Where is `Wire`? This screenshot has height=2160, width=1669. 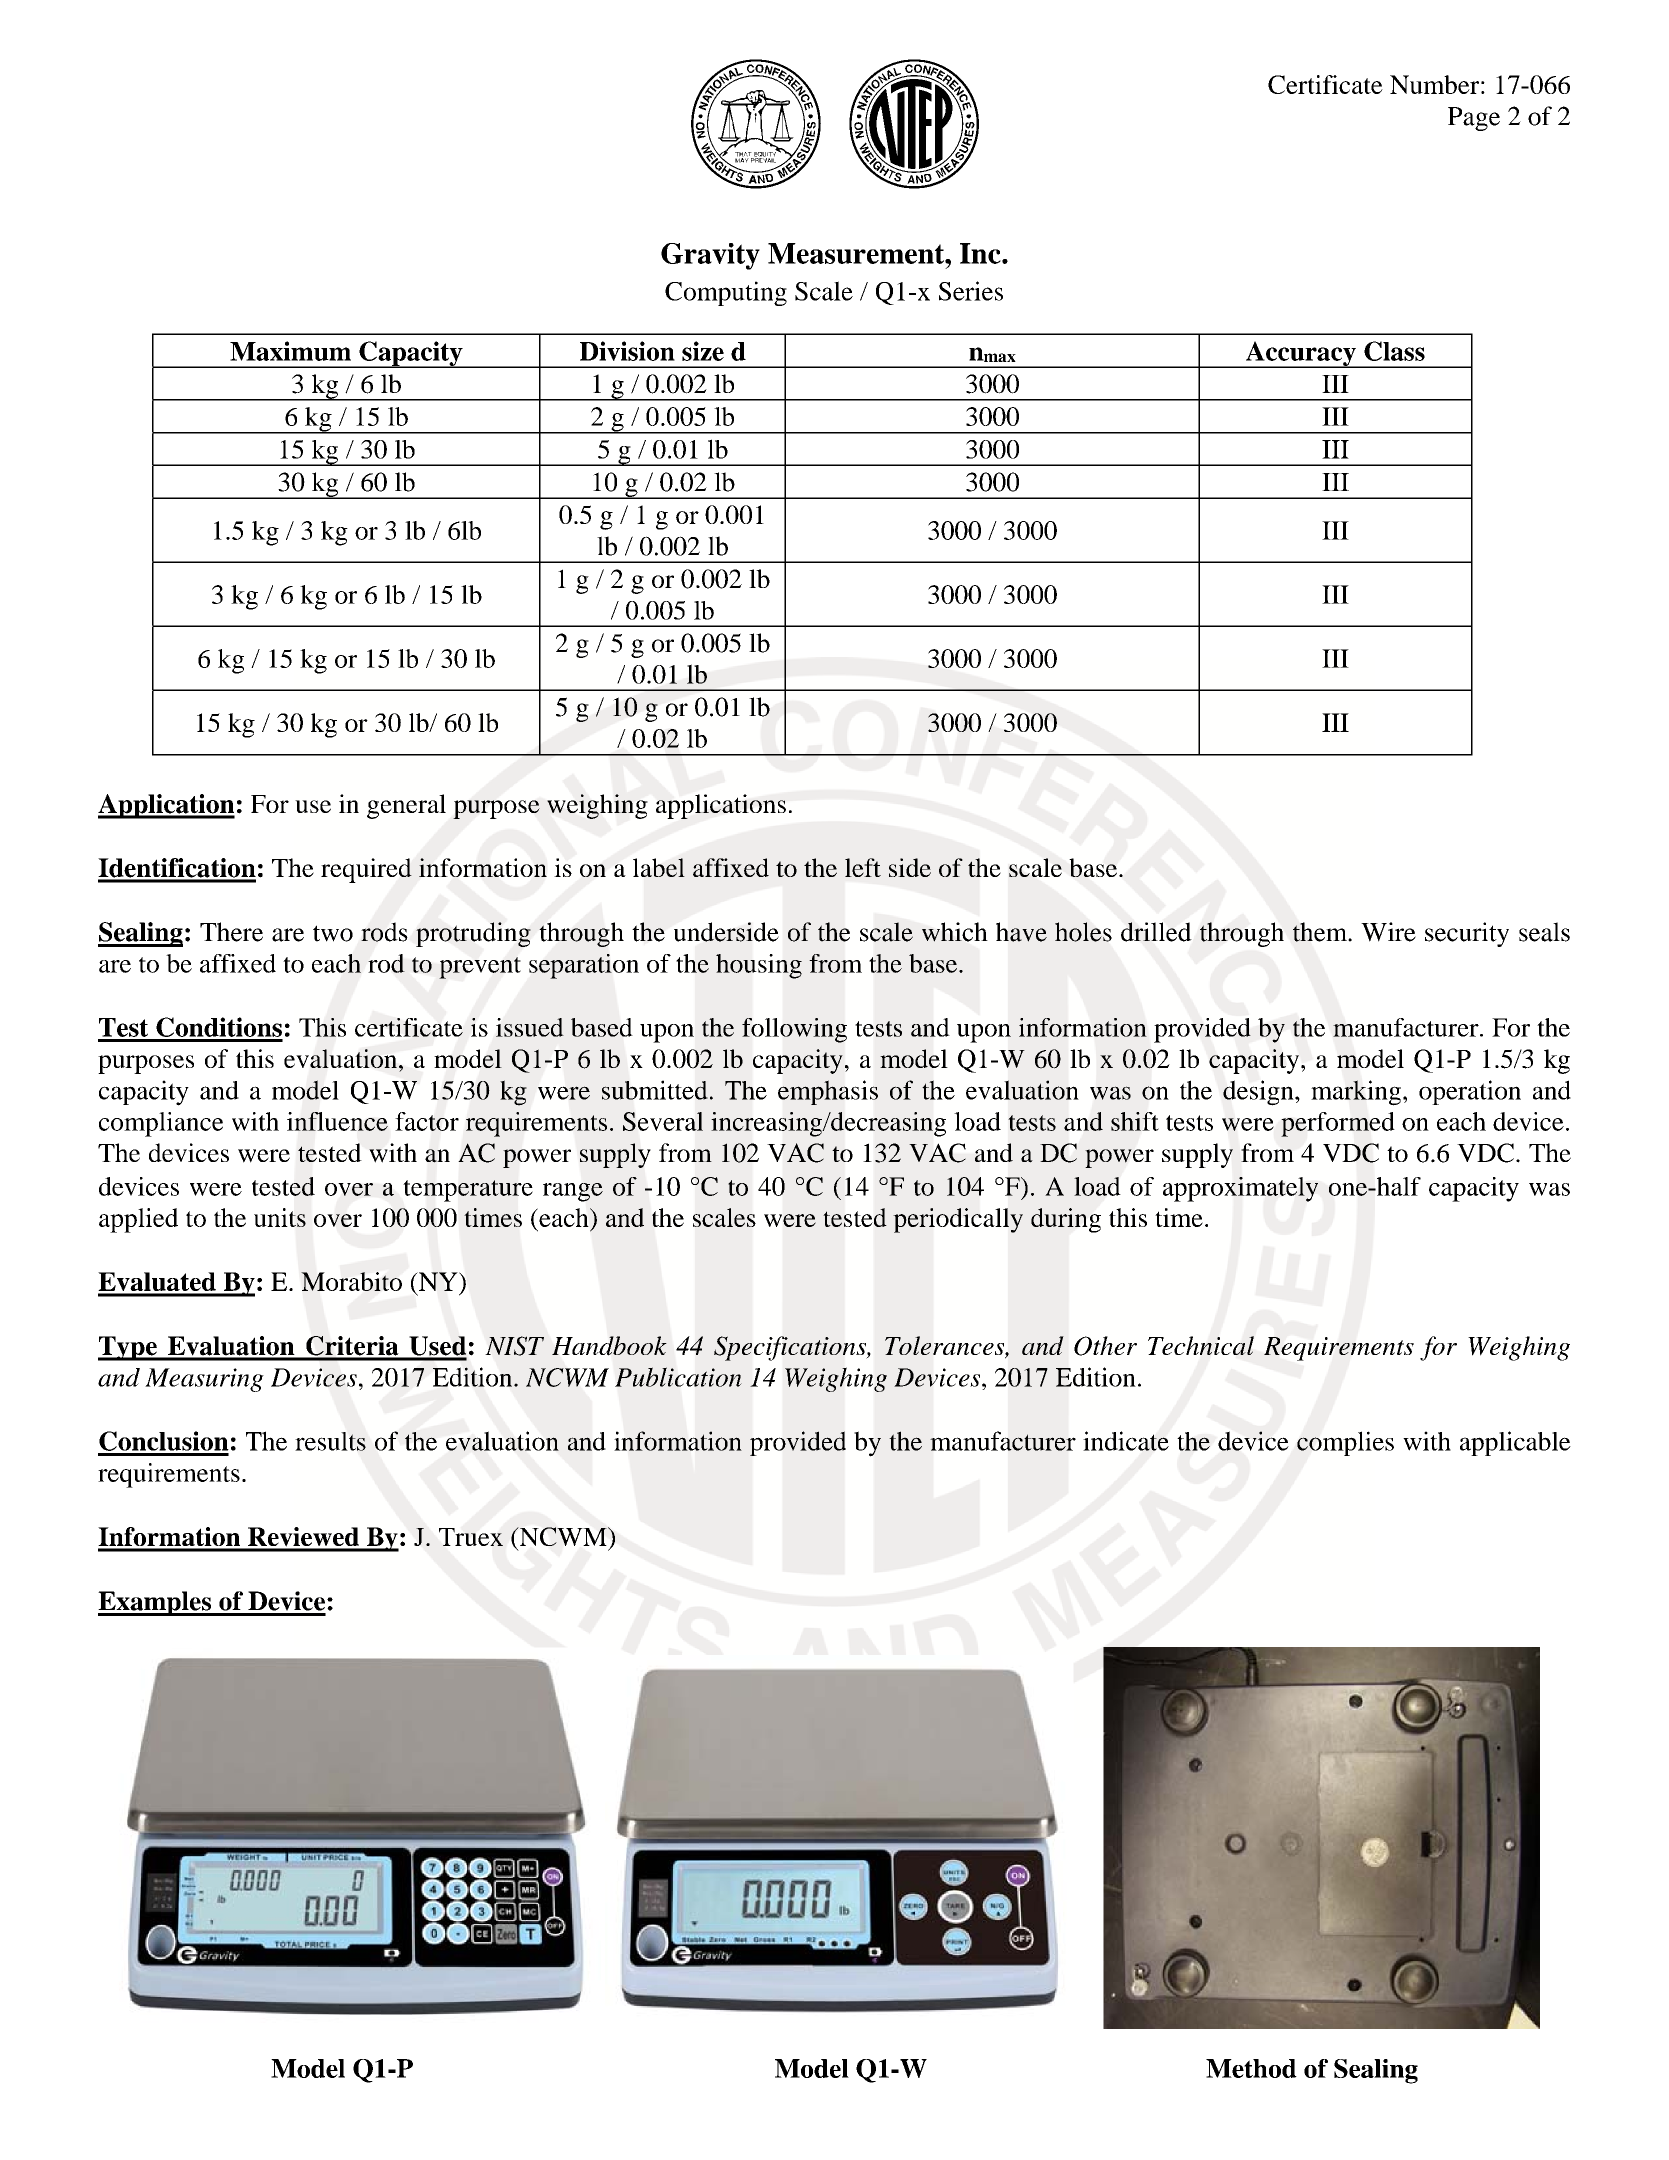
Wire is located at coordinates (1388, 932).
